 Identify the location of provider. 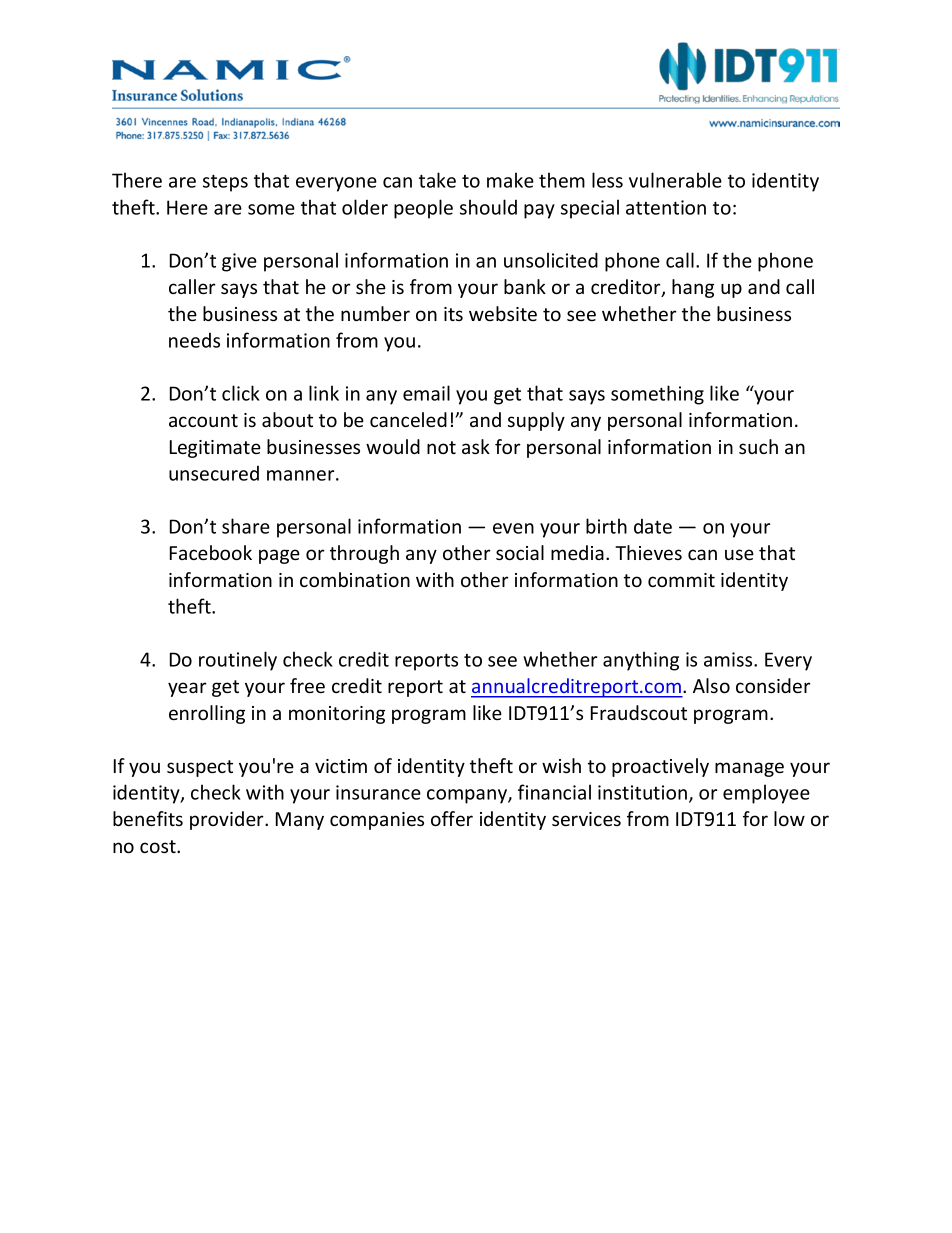
(228, 820).
